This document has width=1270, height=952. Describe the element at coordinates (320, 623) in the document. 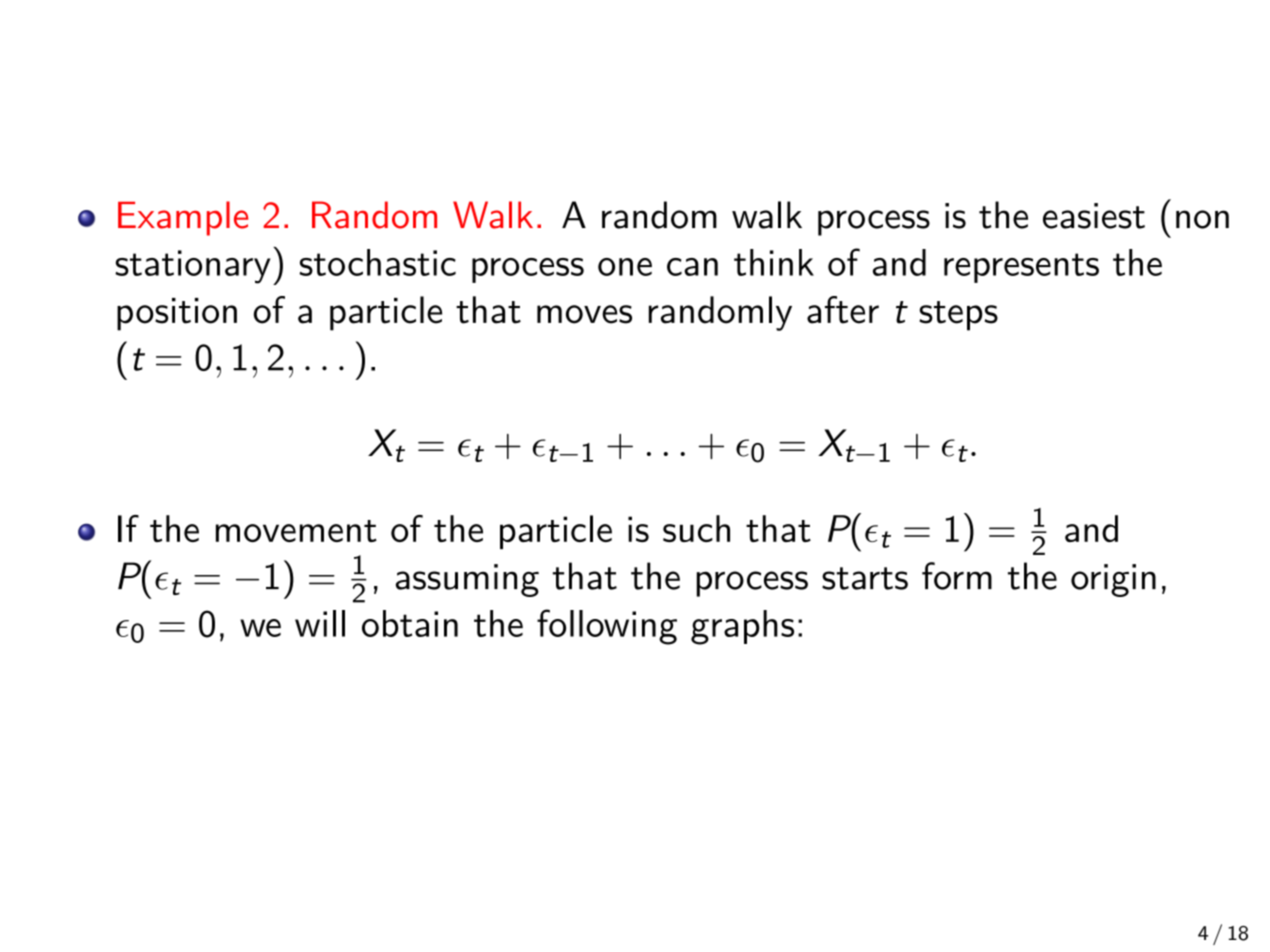

I see `will` at that location.
